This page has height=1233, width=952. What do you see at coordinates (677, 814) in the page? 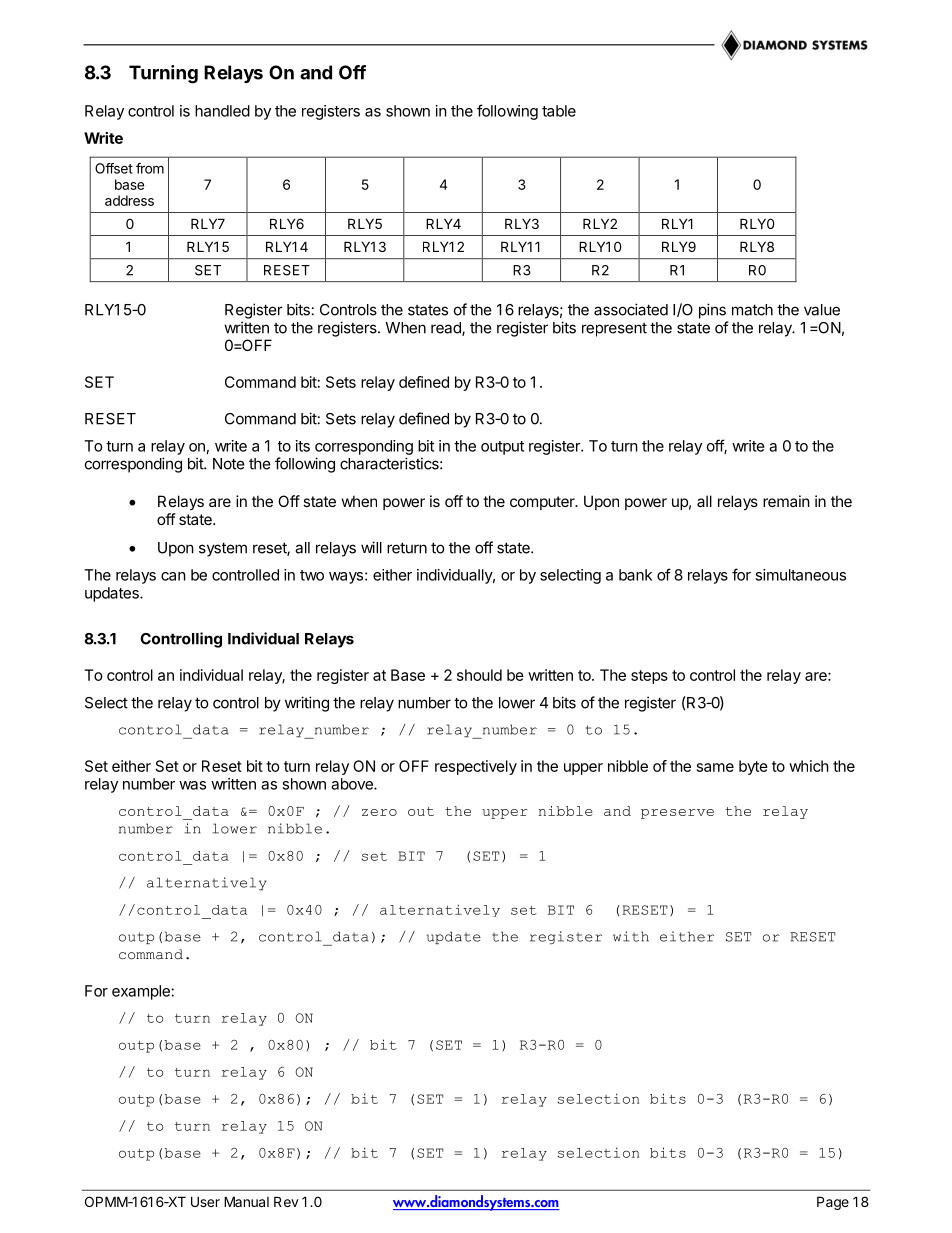
I see `preserve` at bounding box center [677, 814].
